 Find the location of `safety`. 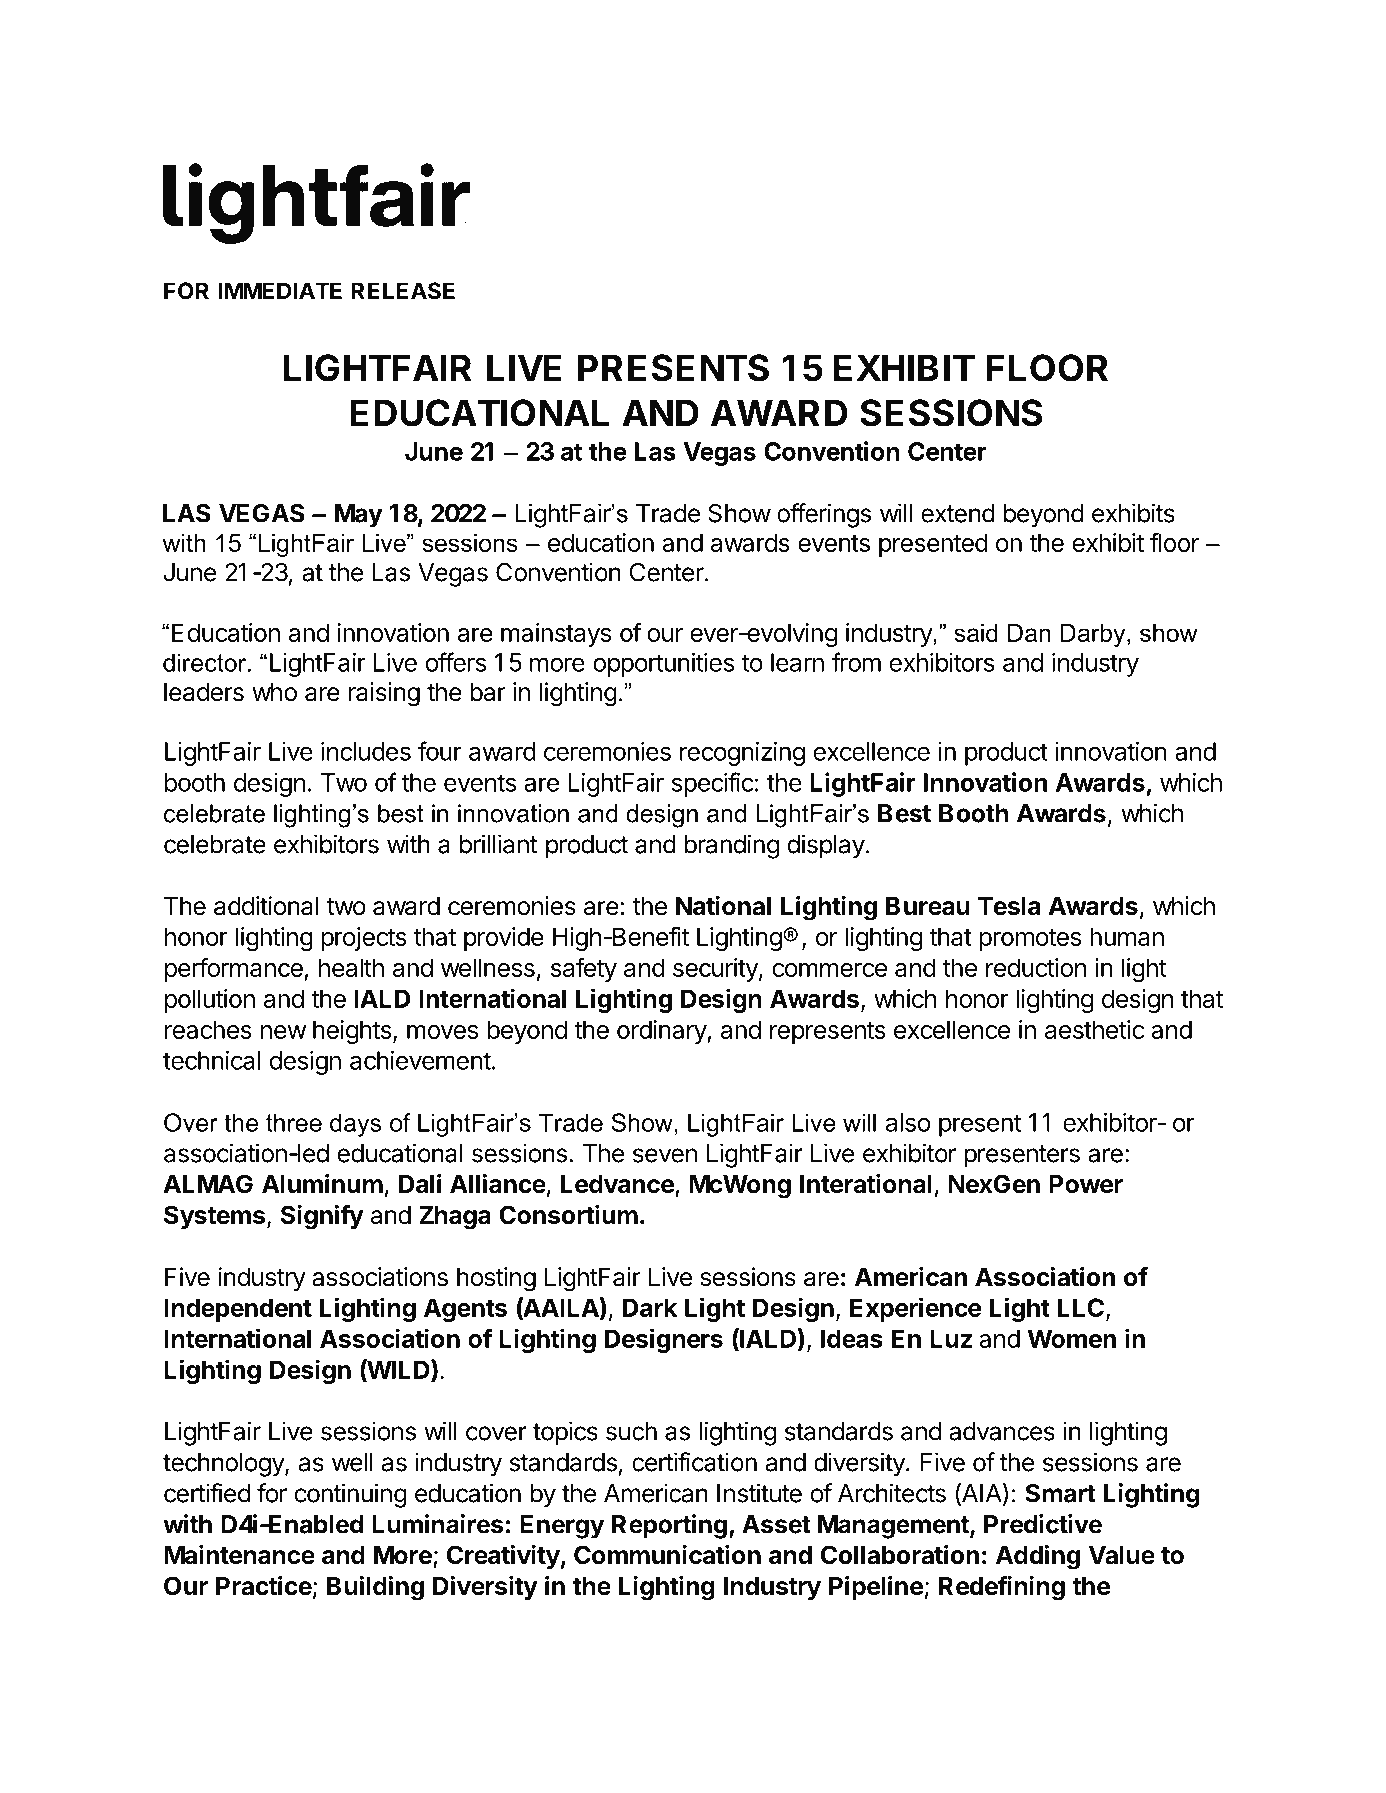

safety is located at coordinates (584, 969).
